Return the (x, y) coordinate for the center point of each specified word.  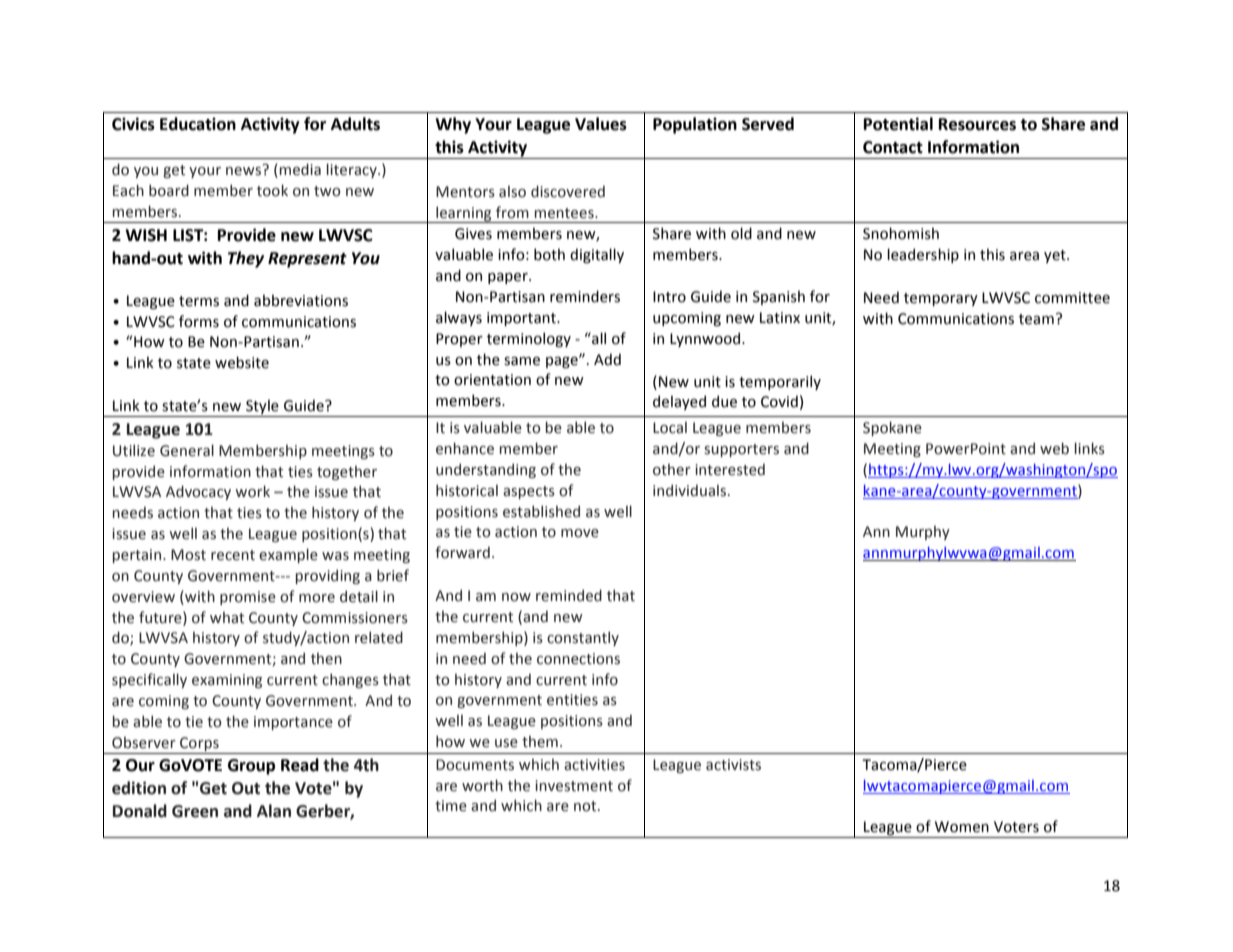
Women (962, 827)
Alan (274, 811)
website (242, 362)
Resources (977, 124)
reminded (569, 595)
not (586, 806)
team (1036, 319)
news (243, 171)
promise (248, 598)
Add (607, 359)
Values (601, 124)
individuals (691, 490)
